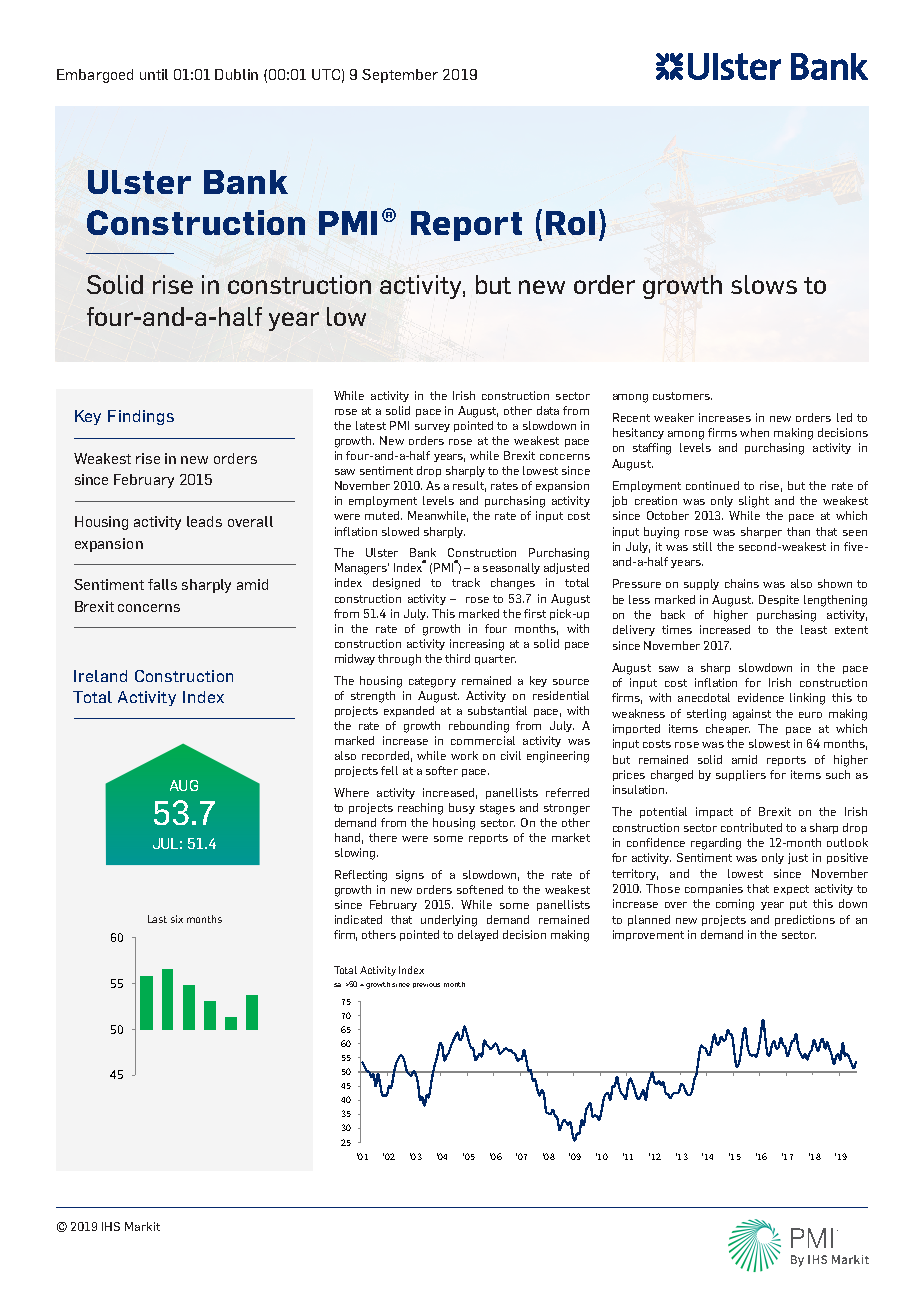 The width and height of the image is (924, 1308). What do you see at coordinates (400, 76) in the image?
I see `September` at bounding box center [400, 76].
